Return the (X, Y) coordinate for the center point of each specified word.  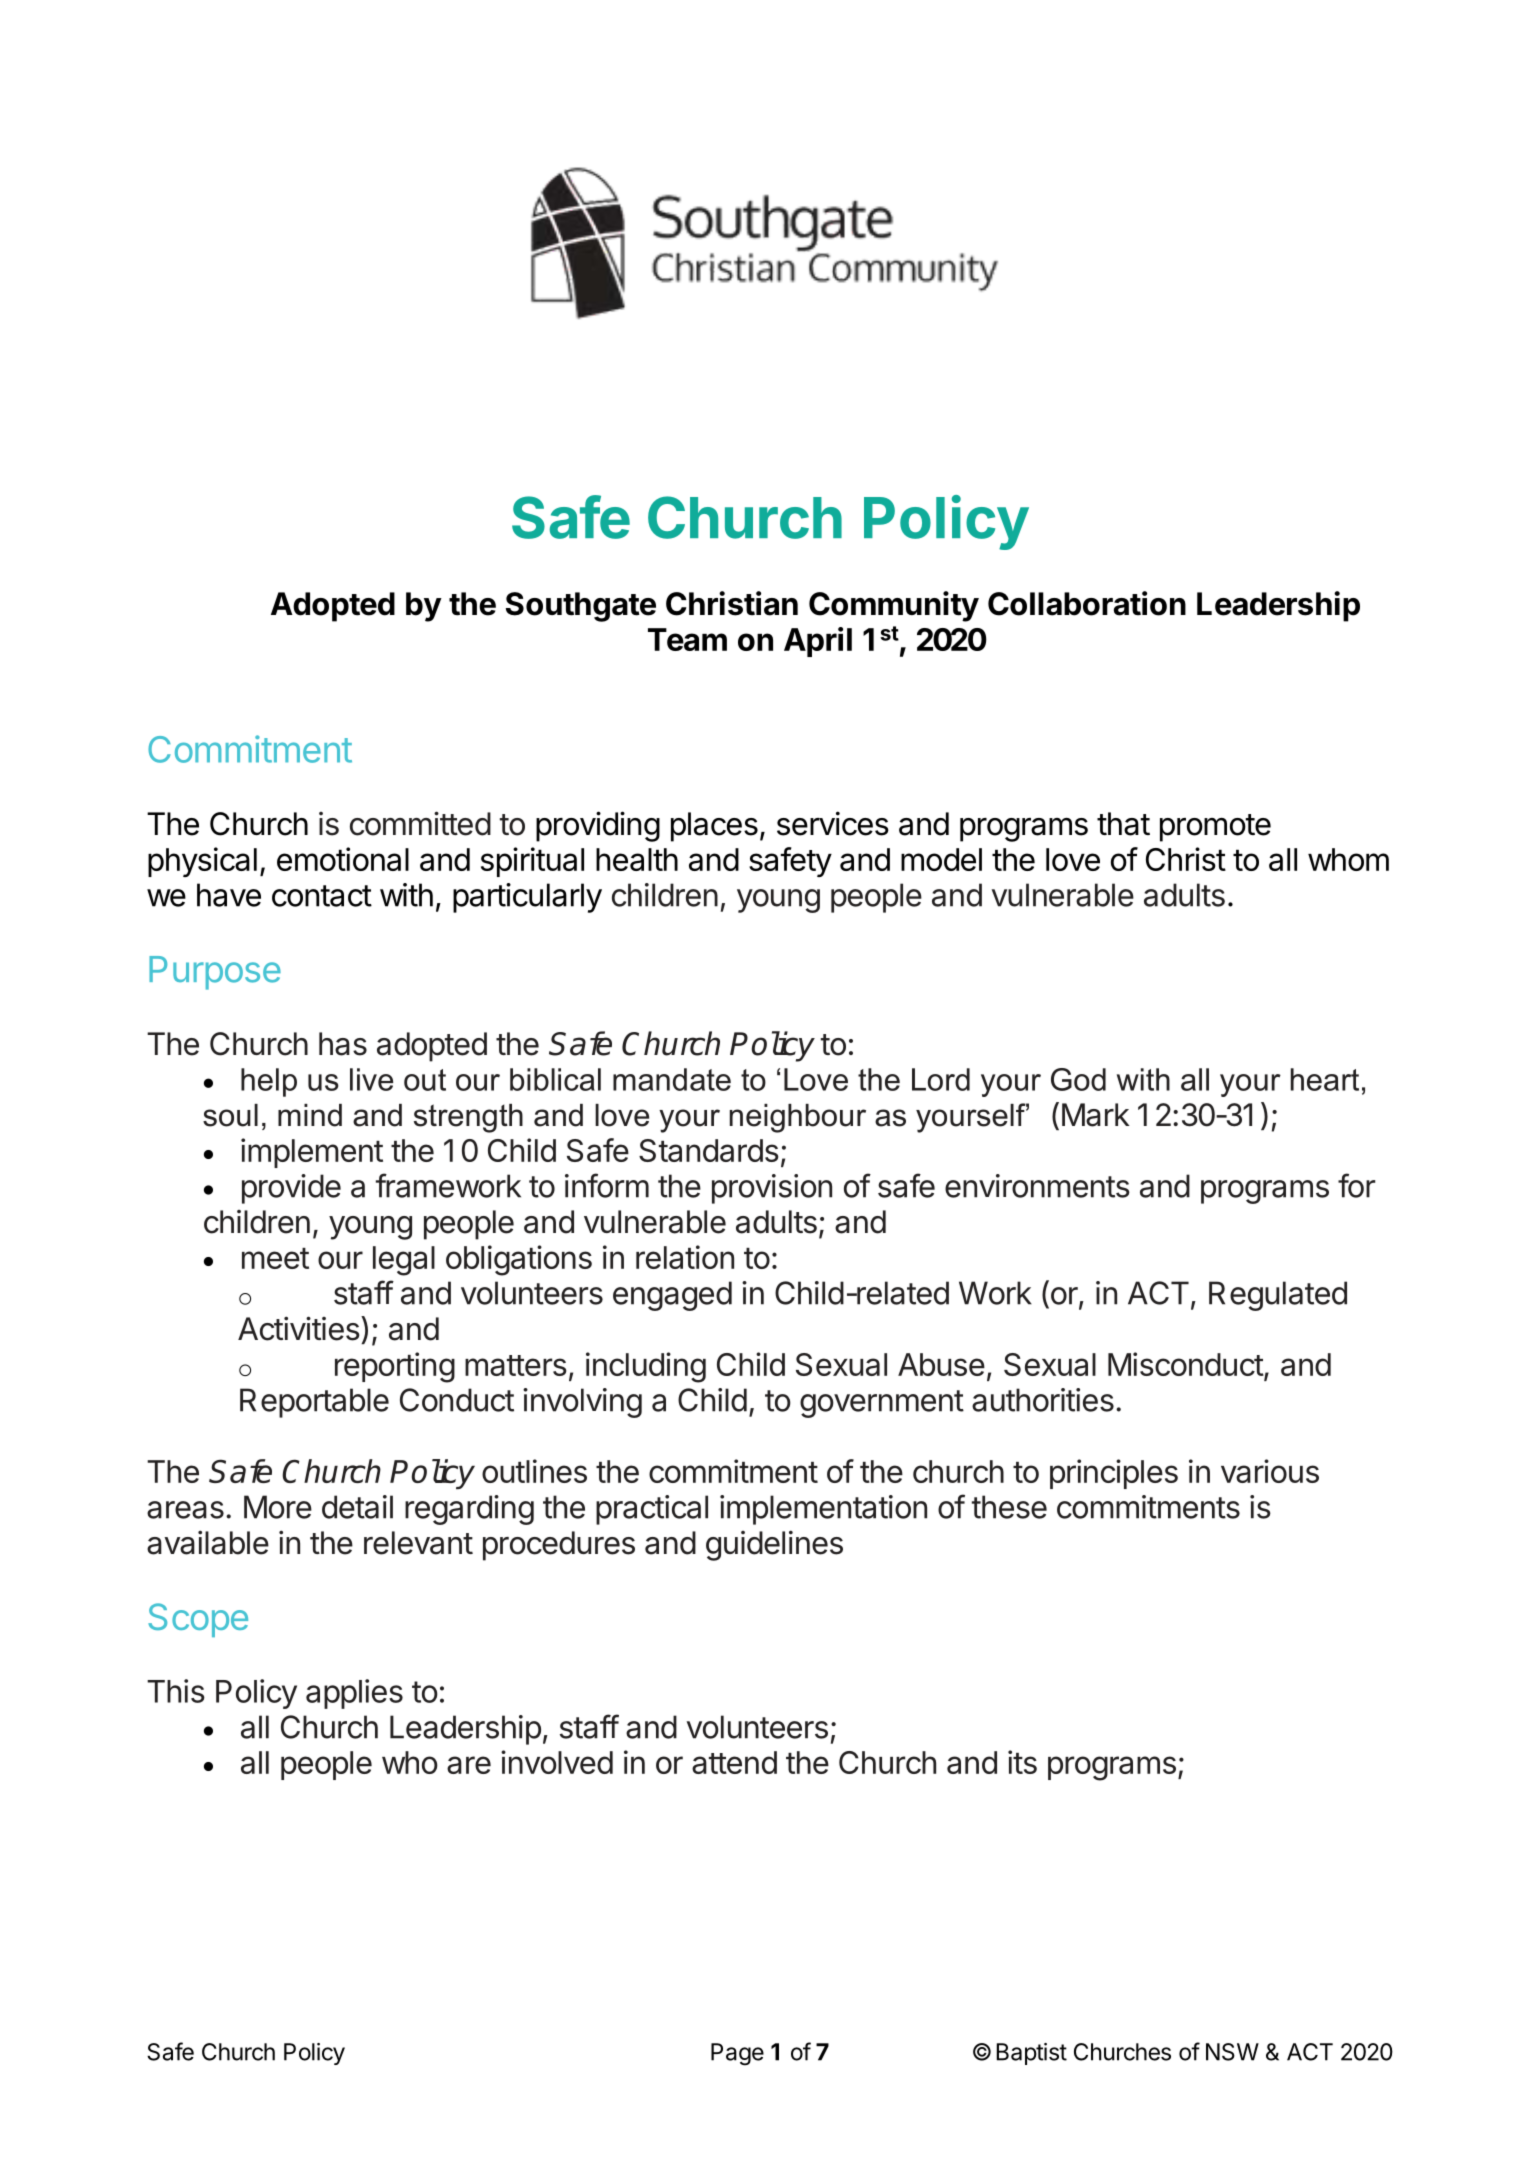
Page (737, 2054)
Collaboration (1087, 603)
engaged (672, 1296)
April (818, 642)
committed (420, 823)
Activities (299, 1328)
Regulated (1278, 1296)
